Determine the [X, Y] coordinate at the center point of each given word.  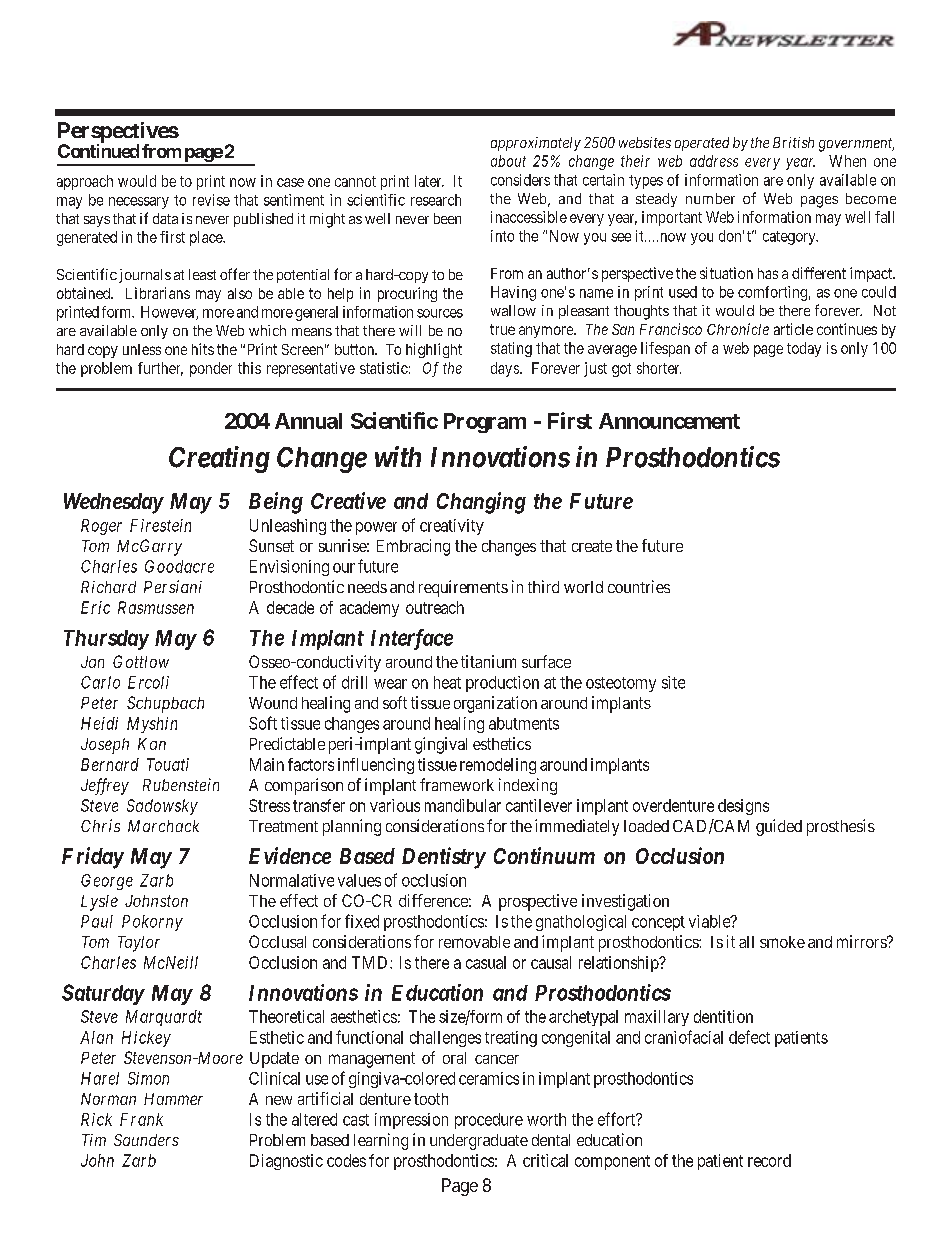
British [793, 142]
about [508, 161]
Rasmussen [156, 607]
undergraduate [479, 1142]
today [804, 349]
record [769, 1160]
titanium [488, 661]
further [160, 369]
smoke [782, 942]
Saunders [146, 1140]
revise [211, 200]
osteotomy [621, 684]
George [107, 882]
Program [485, 423]
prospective [538, 902]
